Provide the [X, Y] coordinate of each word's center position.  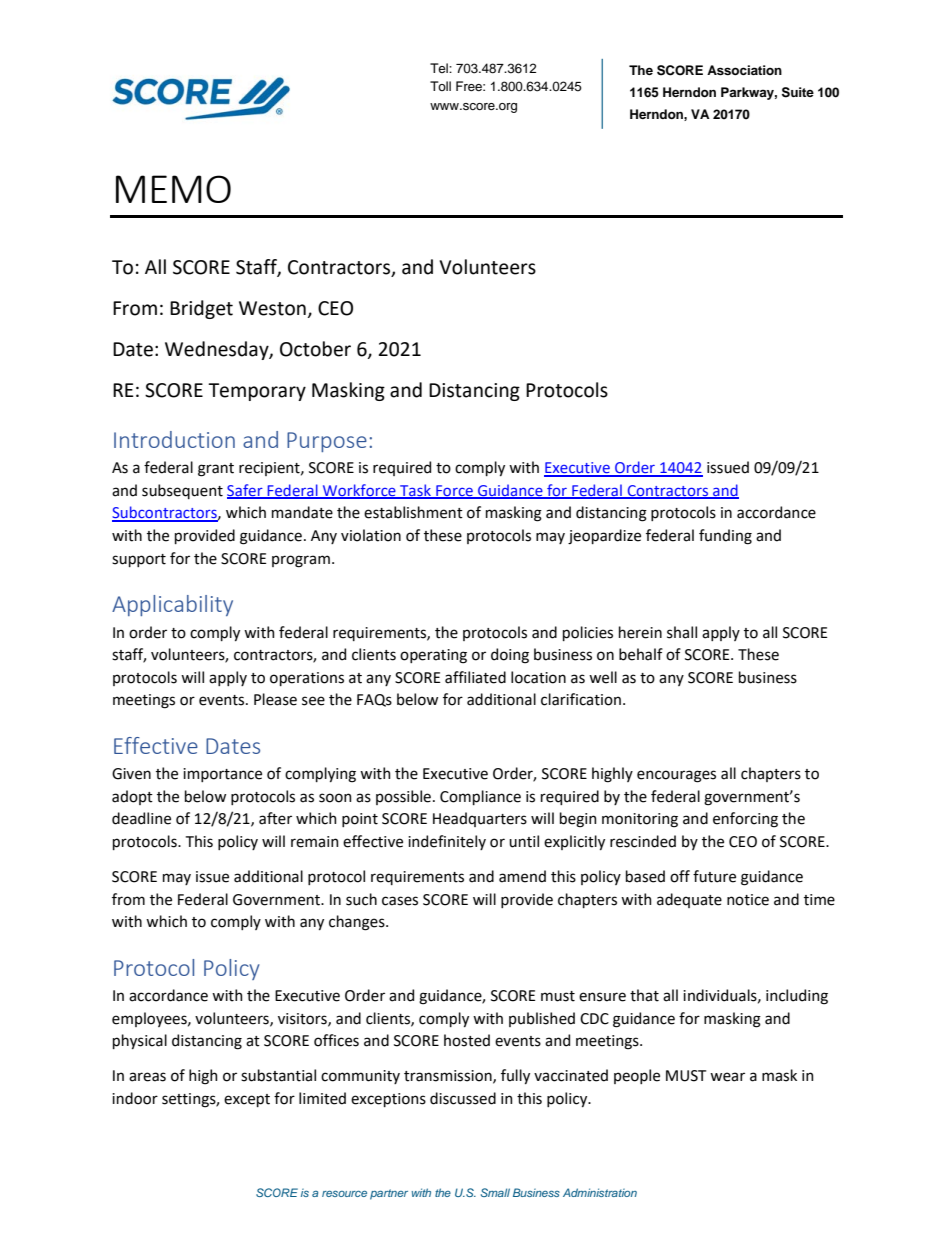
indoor [135, 1098]
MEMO [173, 189]
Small [495, 1192]
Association [744, 70]
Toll [440, 86]
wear [727, 1077]
